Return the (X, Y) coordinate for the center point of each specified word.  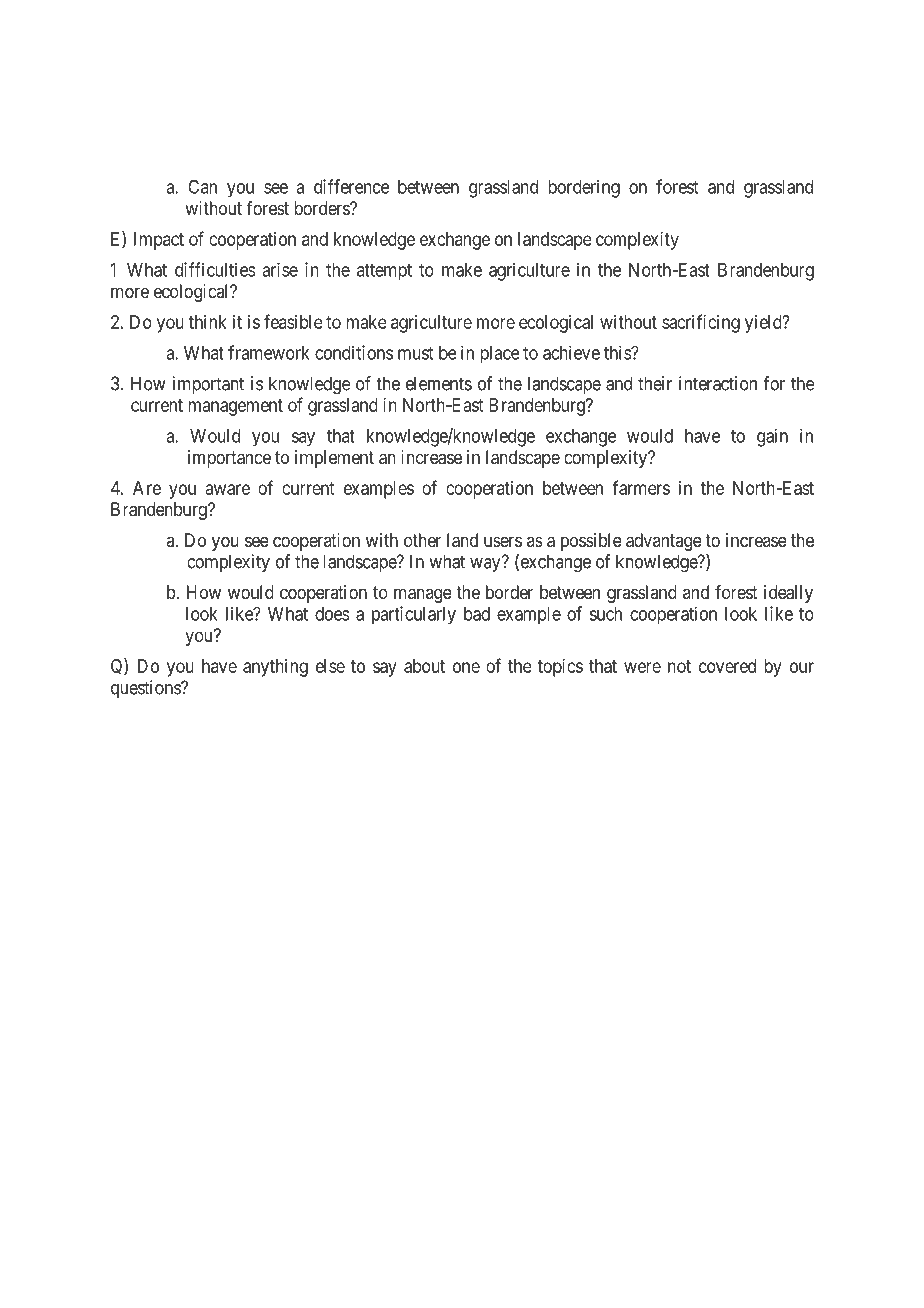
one (466, 667)
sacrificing (701, 323)
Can (202, 187)
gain (772, 437)
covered (727, 666)
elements (439, 383)
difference (351, 186)
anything (275, 668)
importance (229, 459)
